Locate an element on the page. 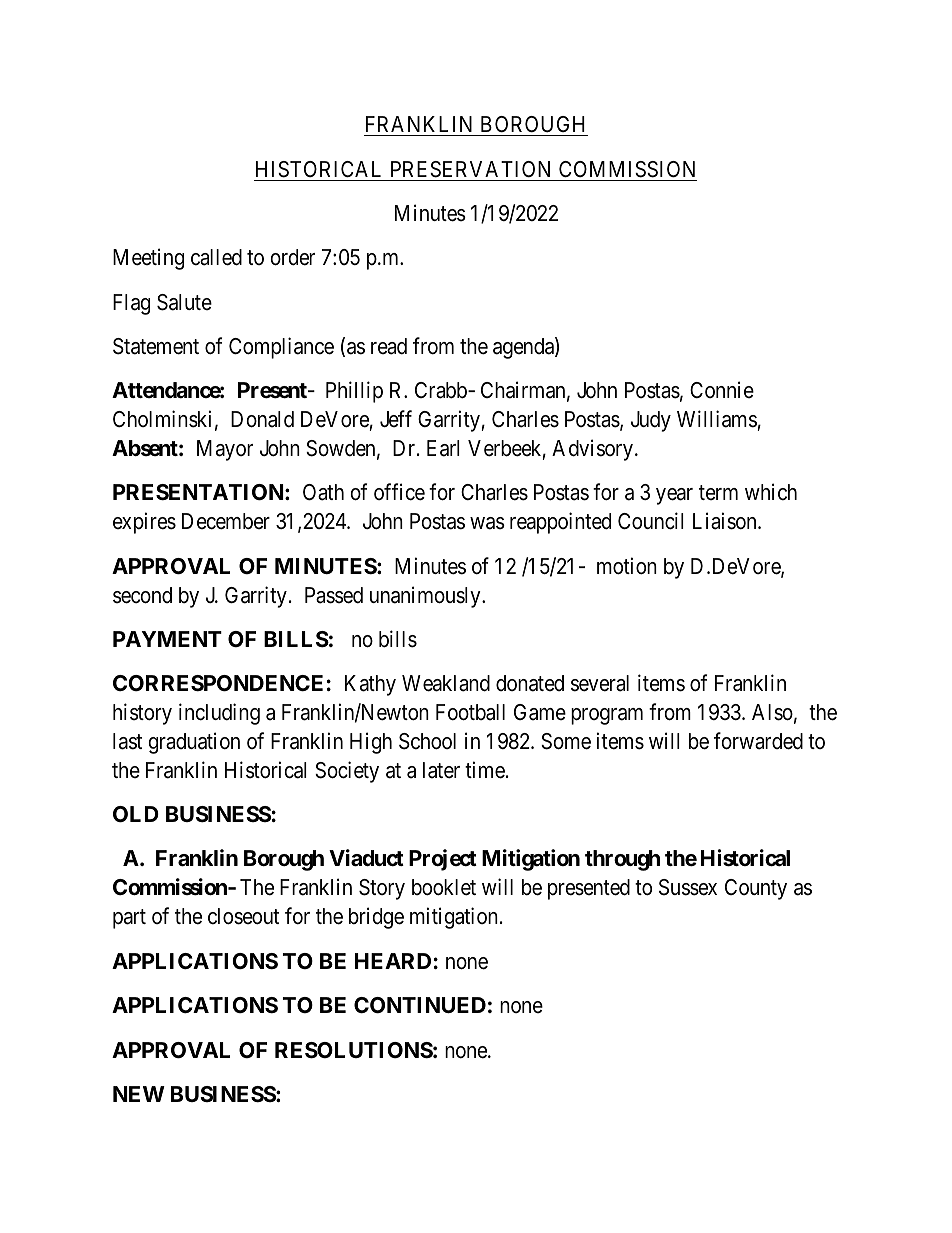 The width and height of the image is (952, 1233). forwarded is located at coordinates (758, 741).
